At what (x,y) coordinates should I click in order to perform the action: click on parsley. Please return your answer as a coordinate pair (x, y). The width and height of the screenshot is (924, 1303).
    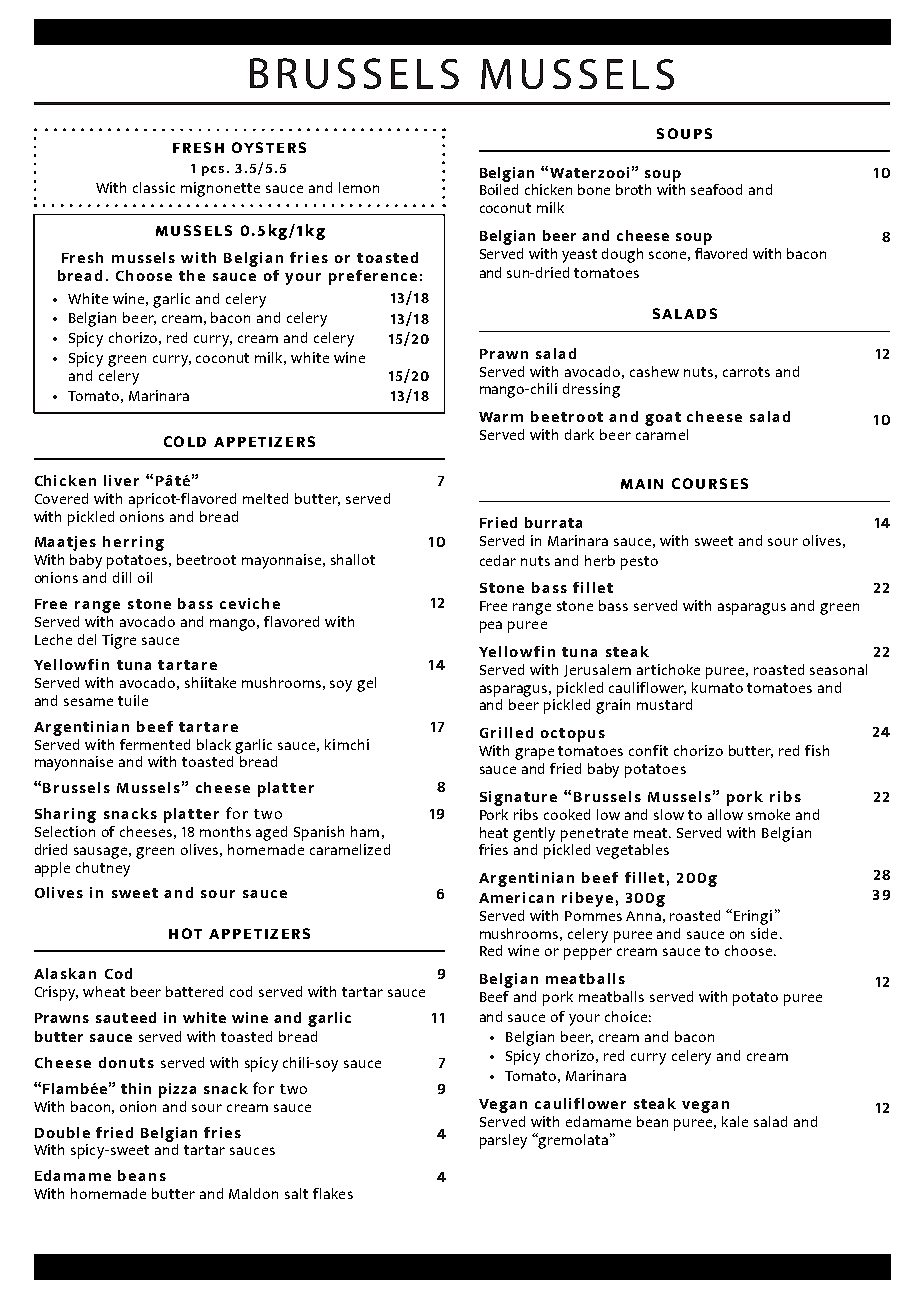
    Looking at the image, I should click on (503, 1141).
